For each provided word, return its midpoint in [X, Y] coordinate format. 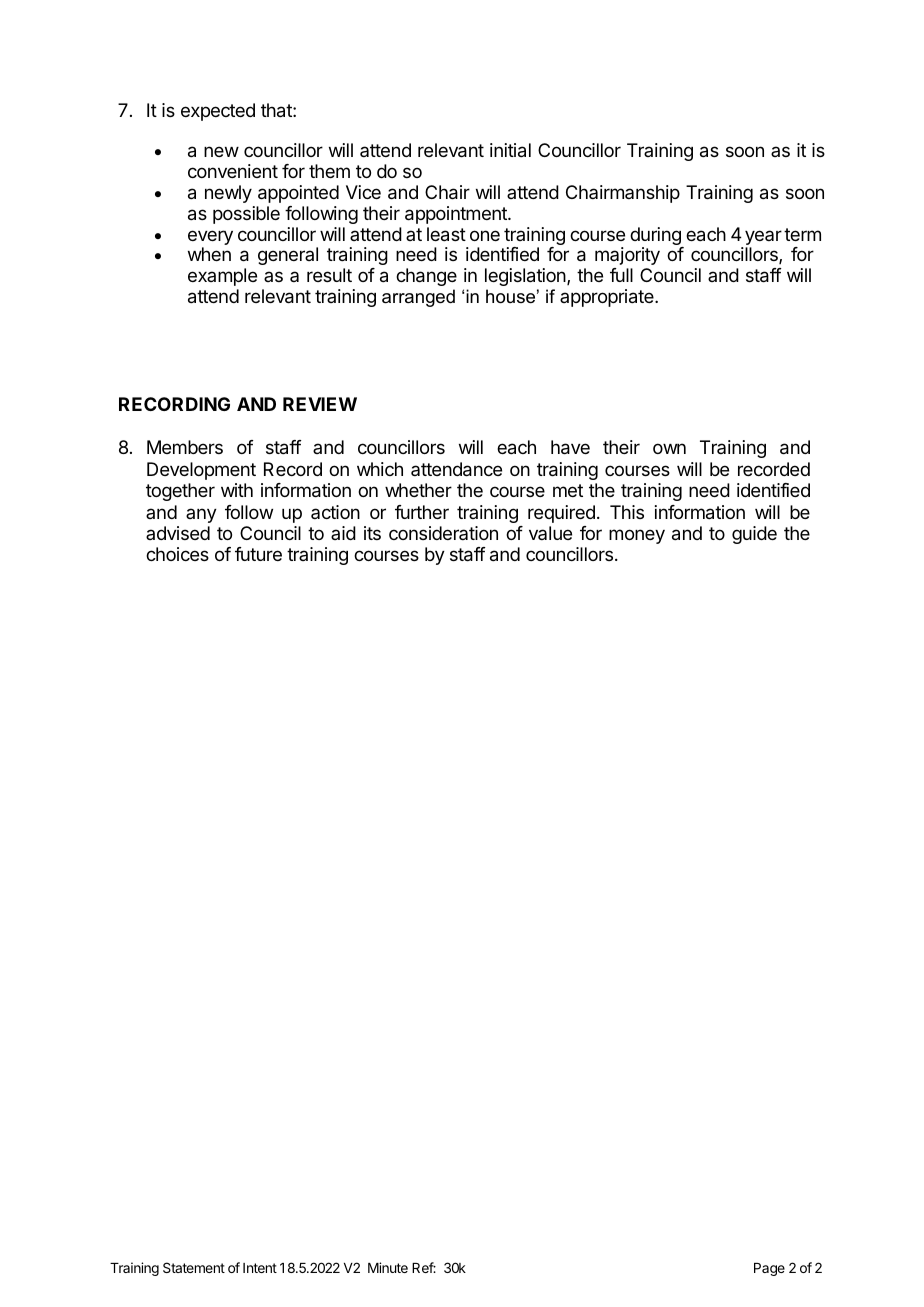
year [763, 237]
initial [510, 150]
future [258, 554]
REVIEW [320, 404]
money [637, 536]
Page [769, 1269]
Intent [260, 1268]
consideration [443, 533]
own [669, 448]
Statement [194, 1267]
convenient [233, 171]
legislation [526, 277]
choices [177, 554]
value [550, 533]
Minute [388, 1267]
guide [754, 535]
